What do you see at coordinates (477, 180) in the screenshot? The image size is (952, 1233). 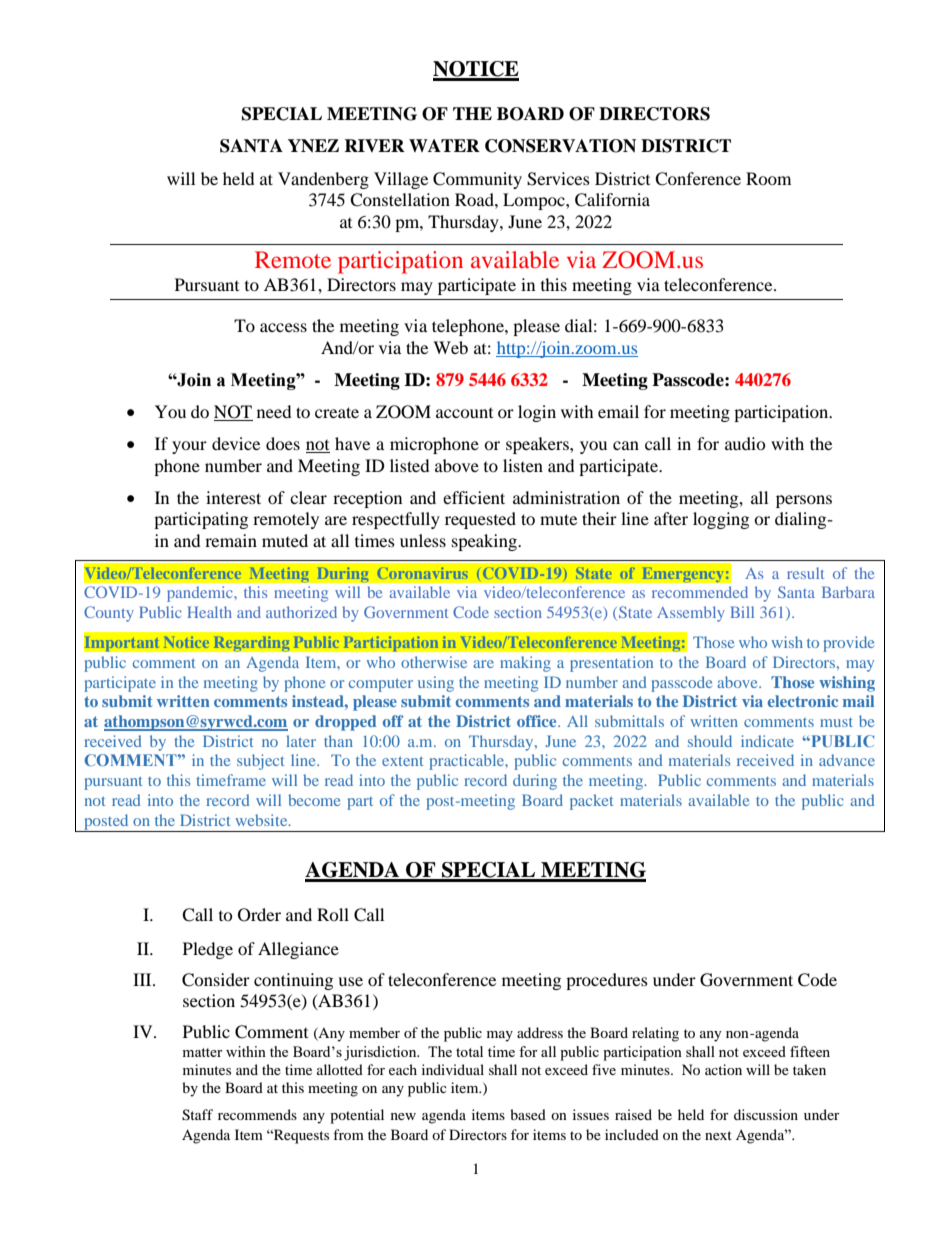 I see `Community` at bounding box center [477, 180].
